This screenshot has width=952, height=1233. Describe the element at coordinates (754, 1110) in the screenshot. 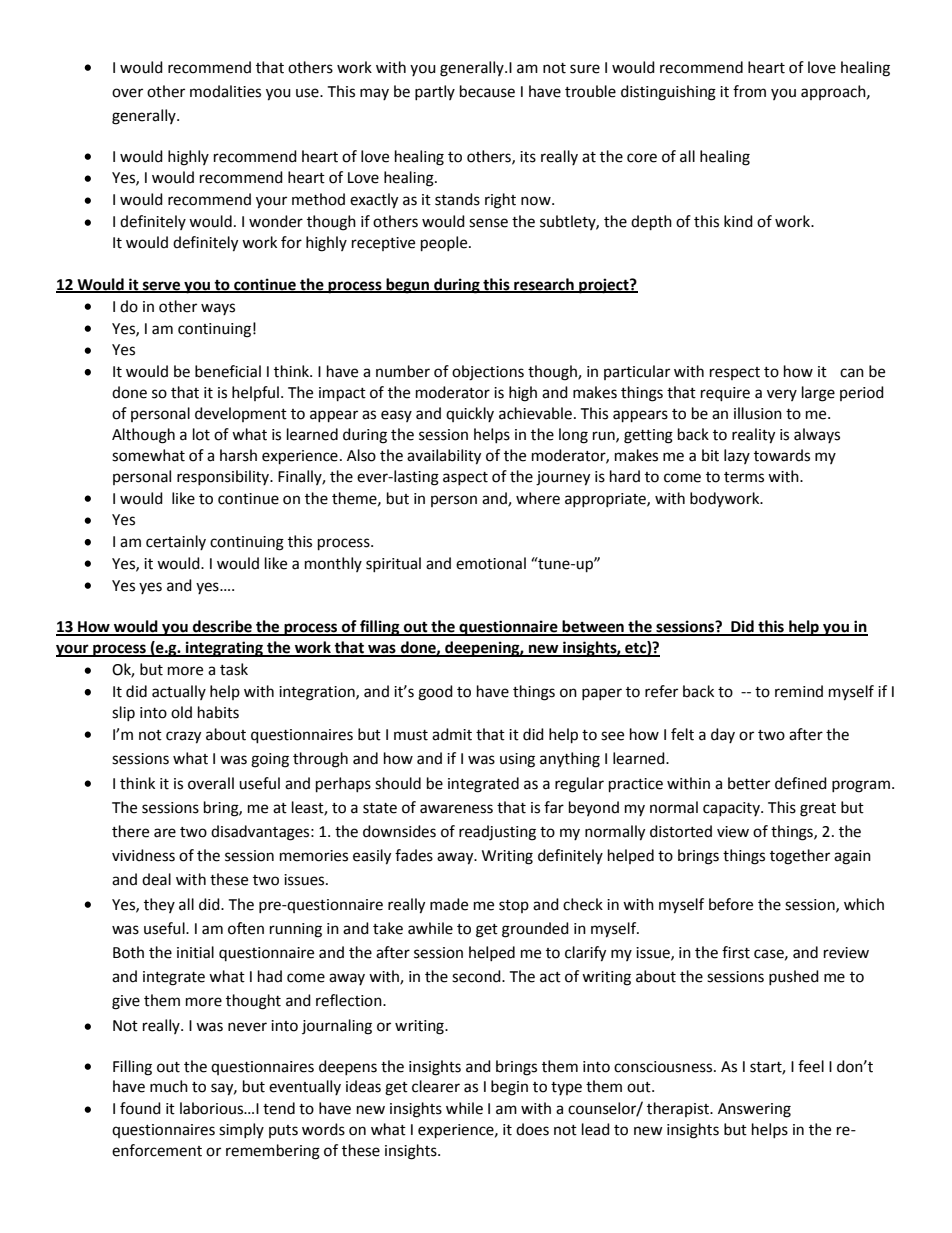

I see `Answering` at that location.
